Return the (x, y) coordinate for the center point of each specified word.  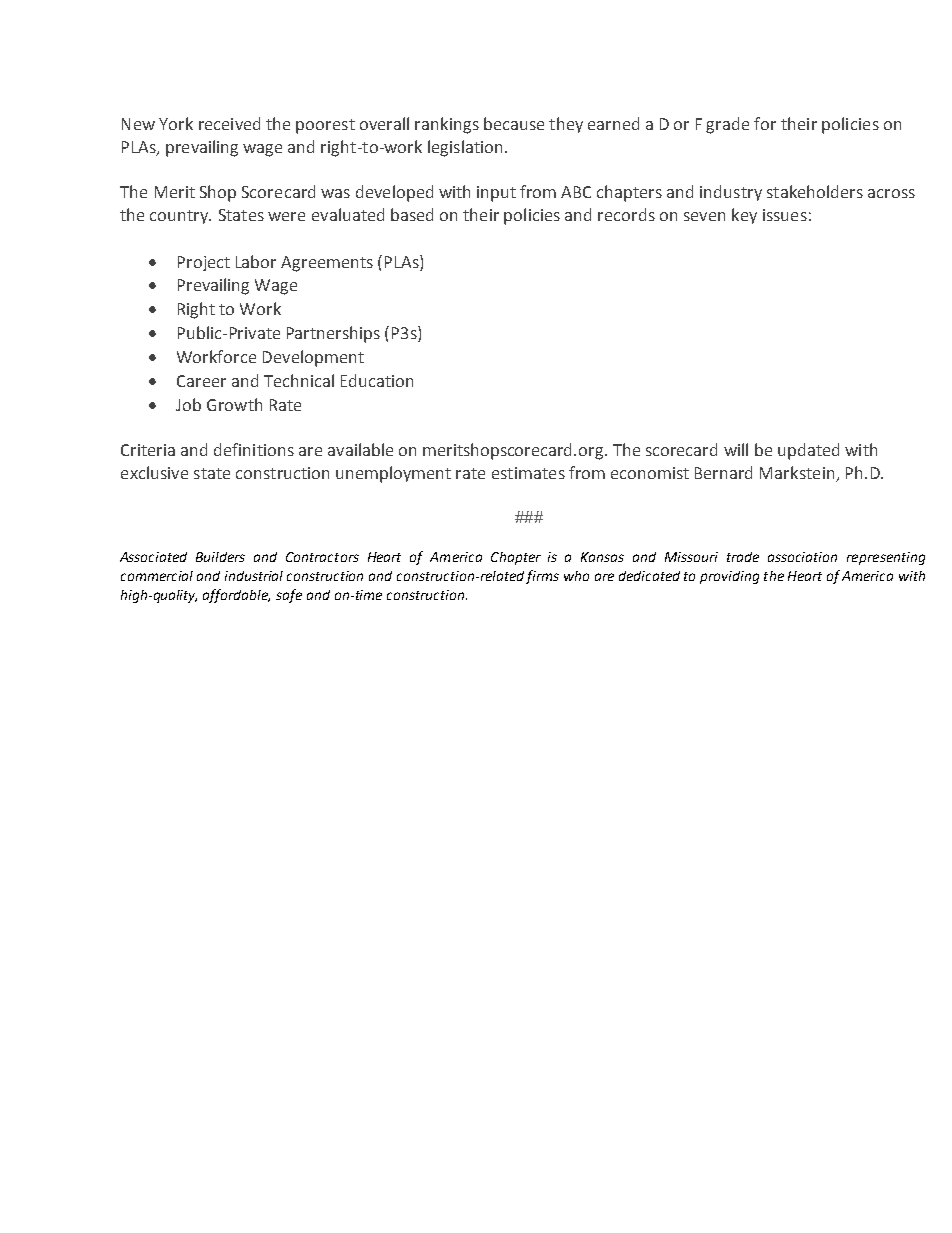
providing (729, 577)
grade (727, 125)
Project (204, 263)
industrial (254, 576)
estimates (528, 473)
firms (542, 577)
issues (785, 215)
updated (808, 451)
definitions (254, 449)
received (229, 123)
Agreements (327, 264)
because (514, 123)
